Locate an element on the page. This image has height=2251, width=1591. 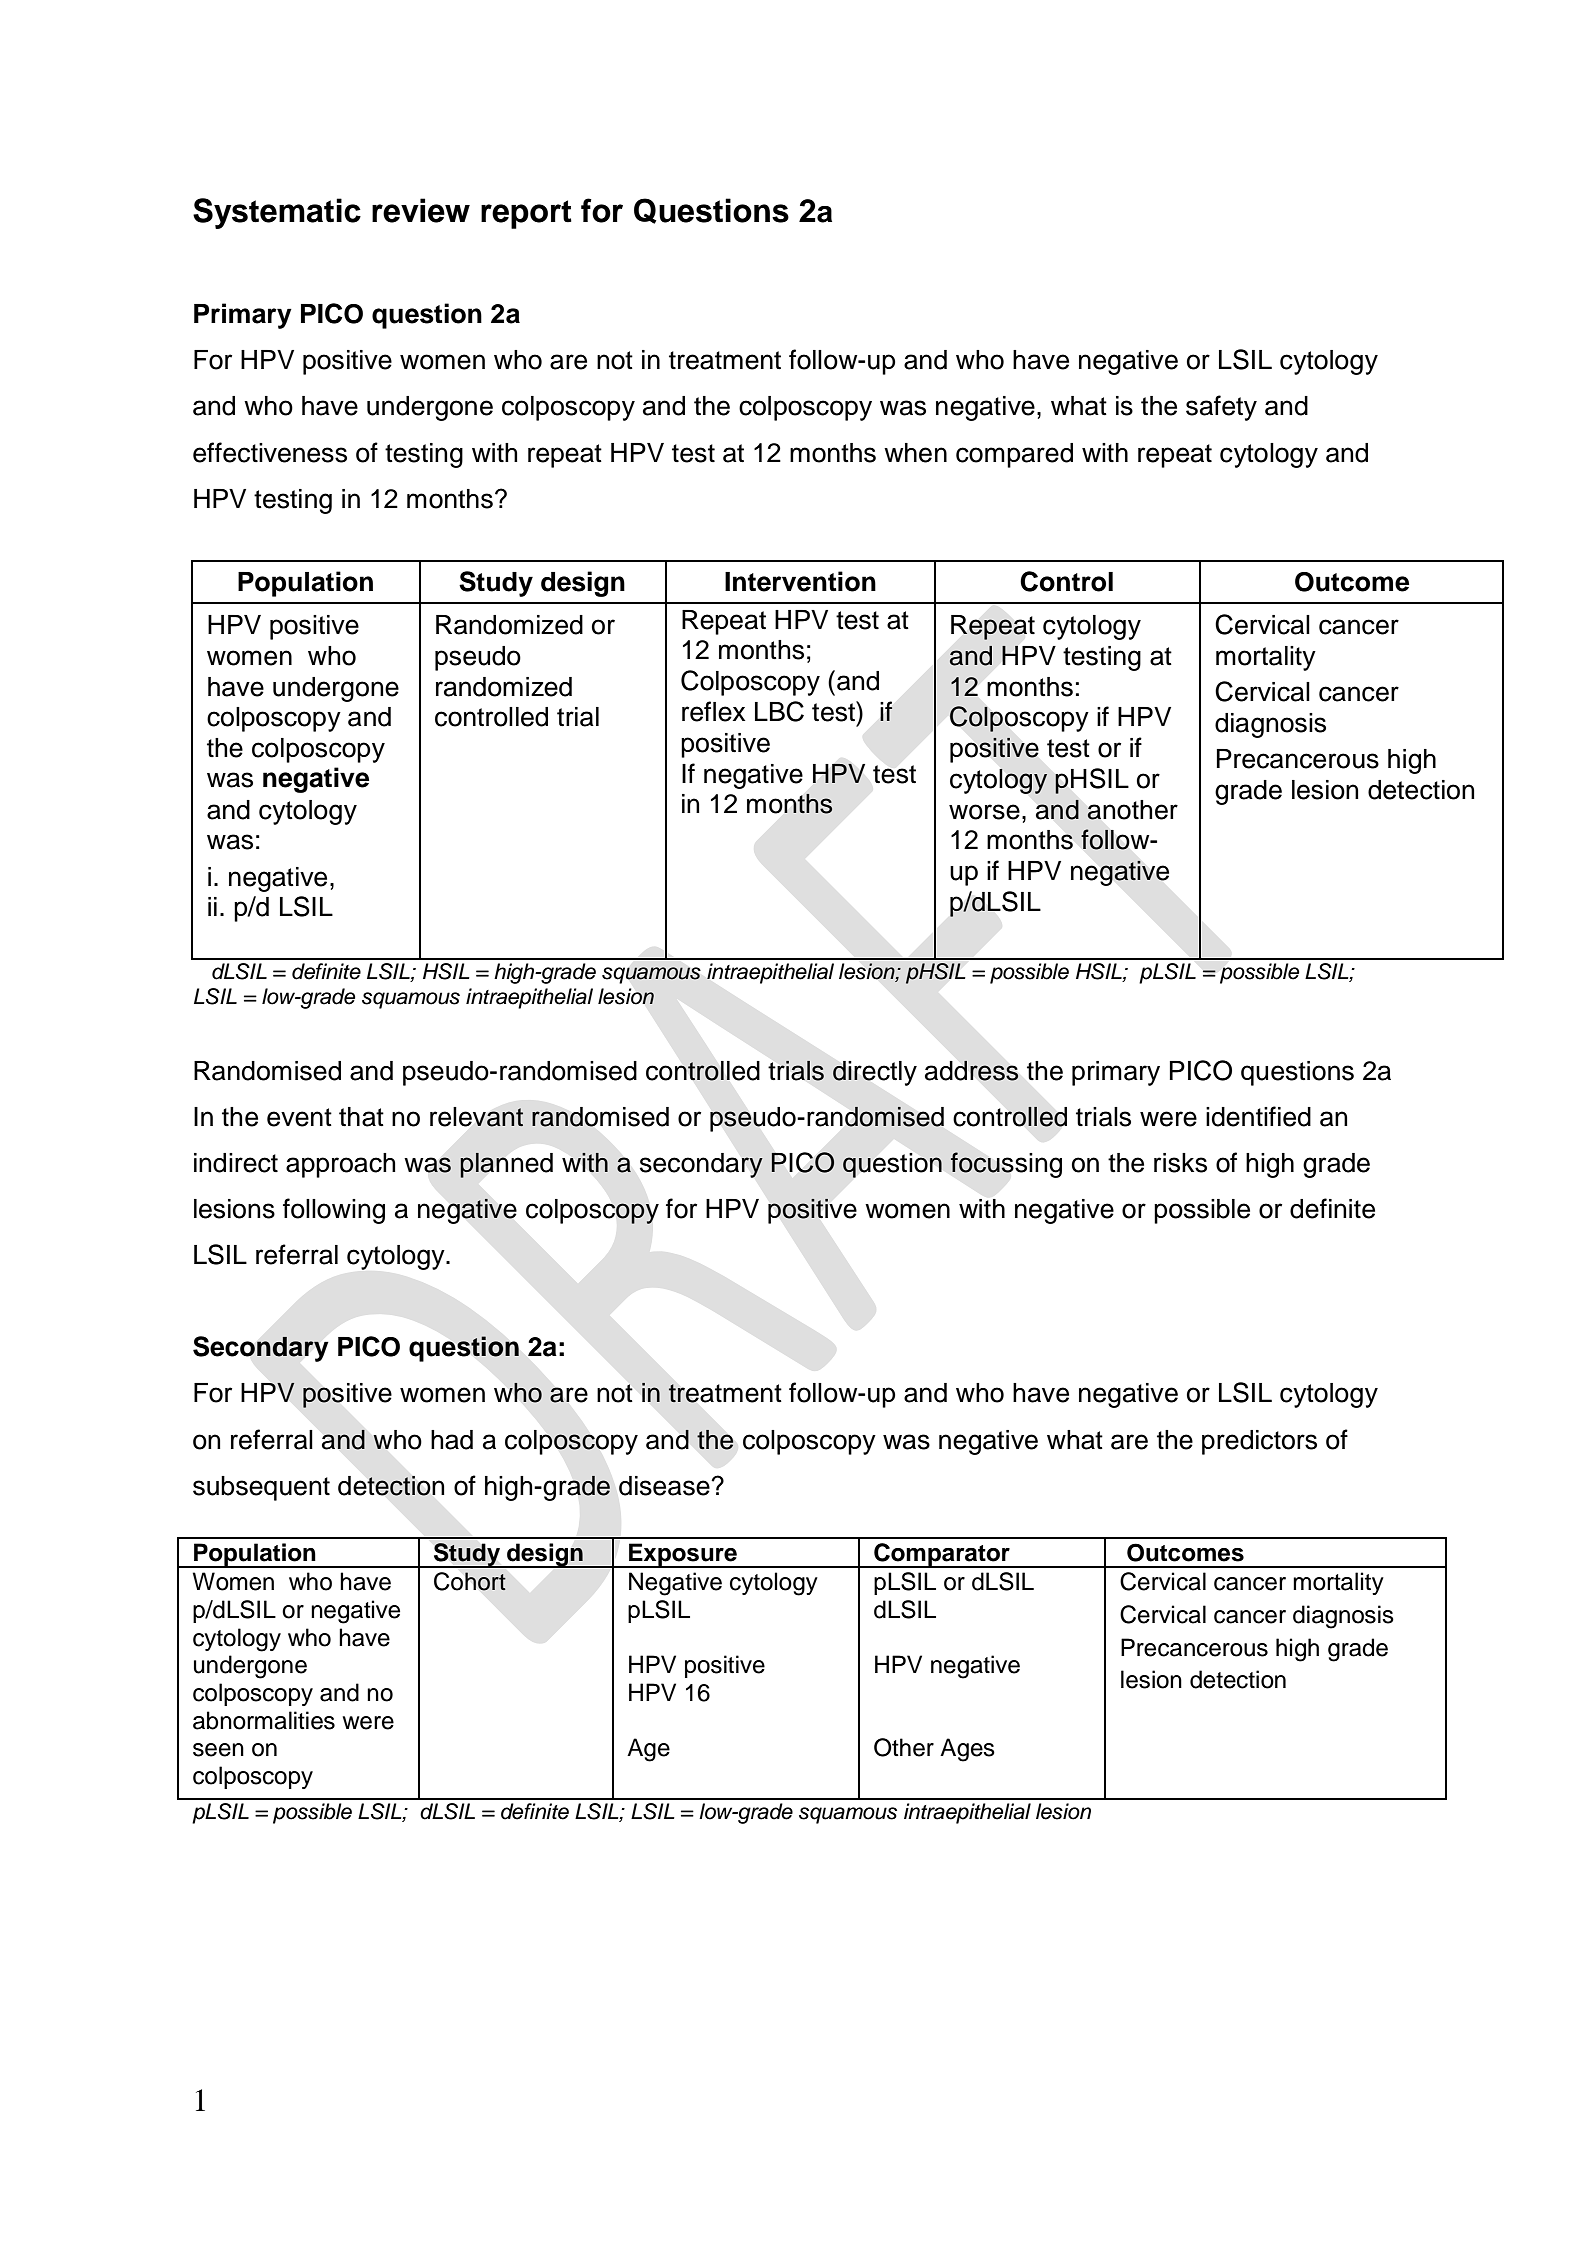
that is located at coordinates (361, 1117).
